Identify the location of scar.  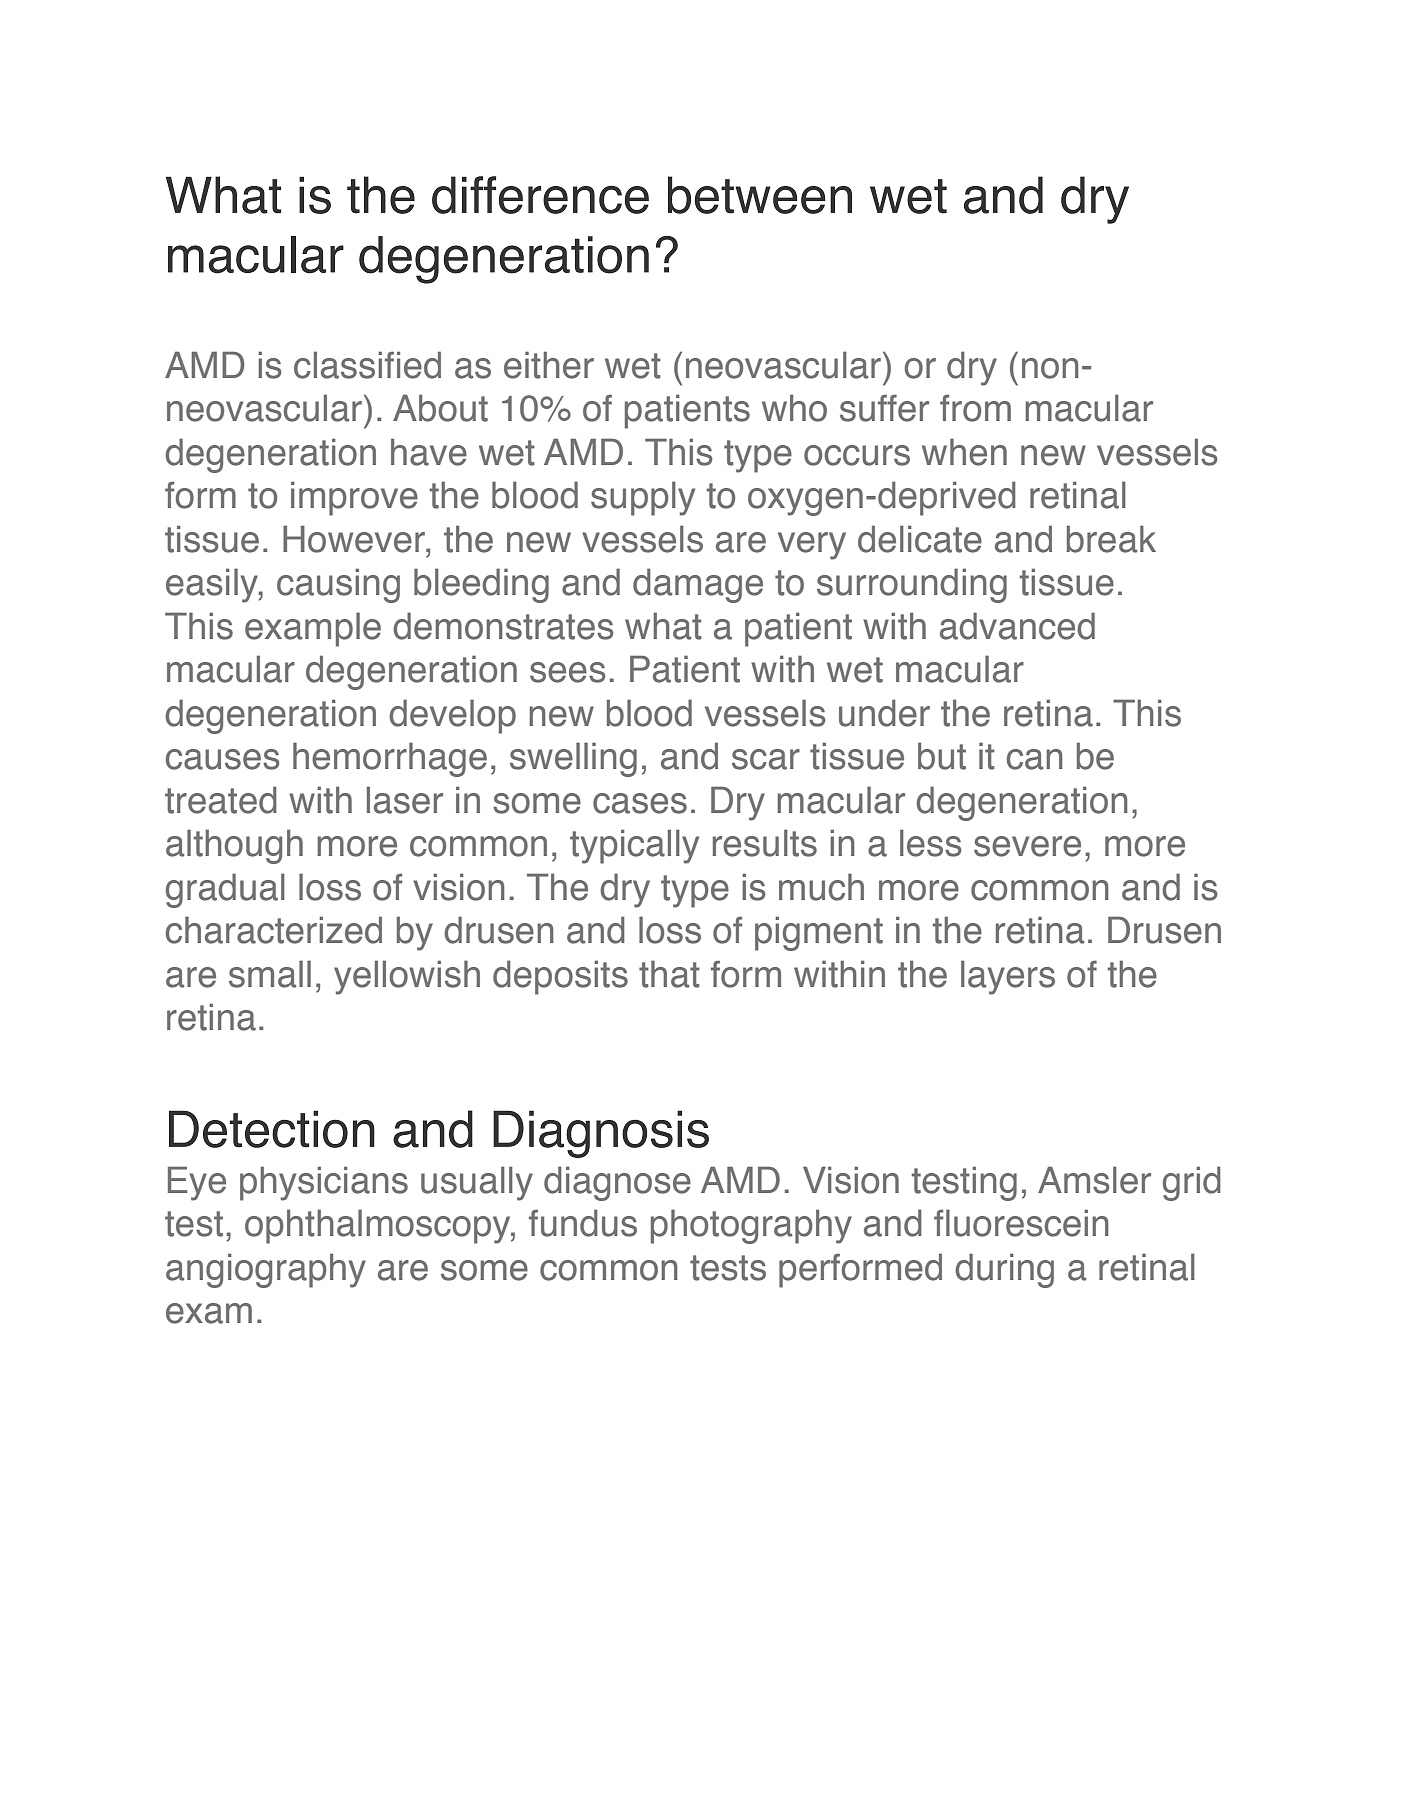
(766, 759).
